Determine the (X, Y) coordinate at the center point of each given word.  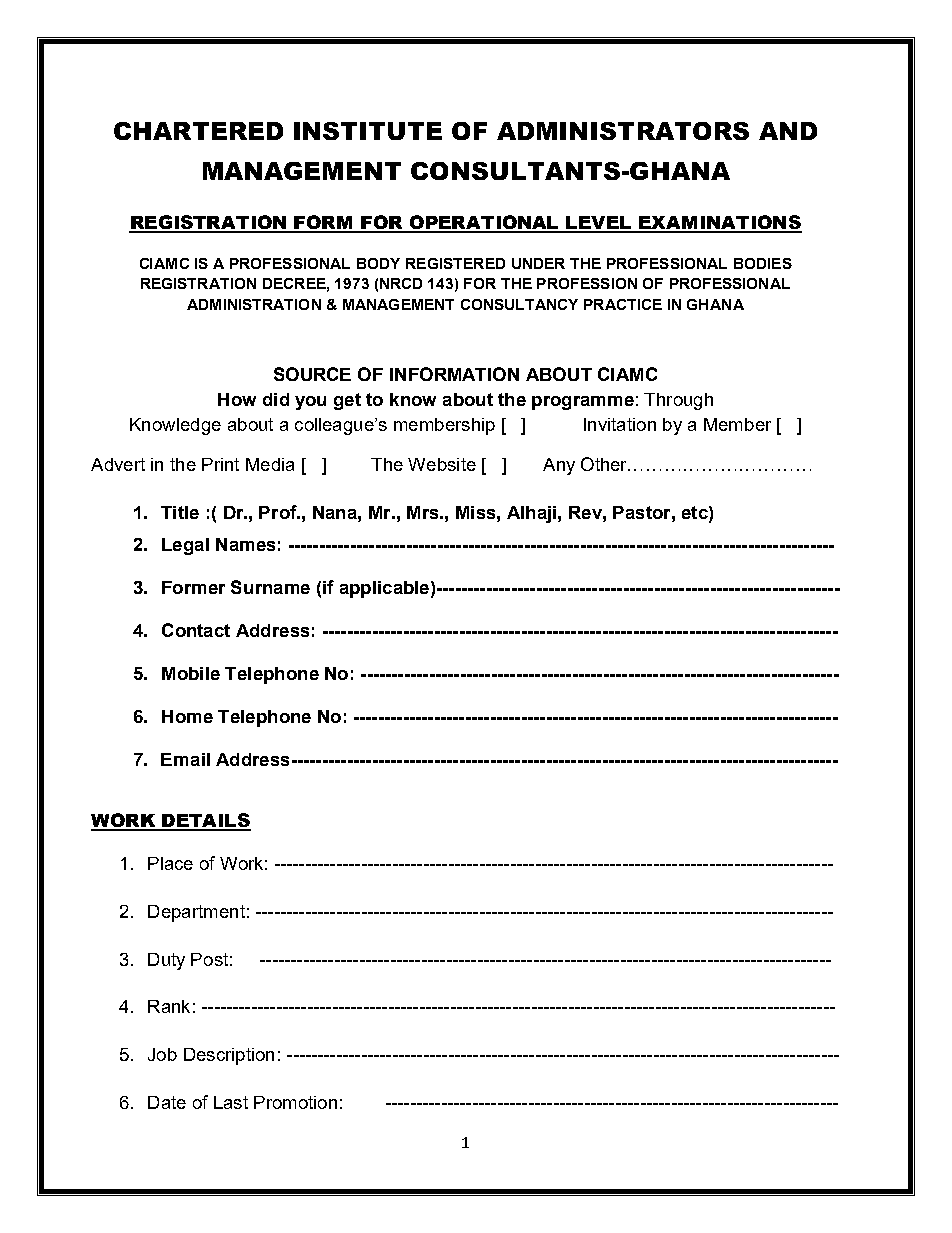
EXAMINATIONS (720, 223)
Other (605, 464)
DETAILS (205, 821)
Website (442, 464)
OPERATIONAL (485, 223)
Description (229, 1056)
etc (696, 512)
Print (220, 464)
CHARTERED (198, 131)
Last (231, 1102)
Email (185, 759)
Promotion (295, 1102)
